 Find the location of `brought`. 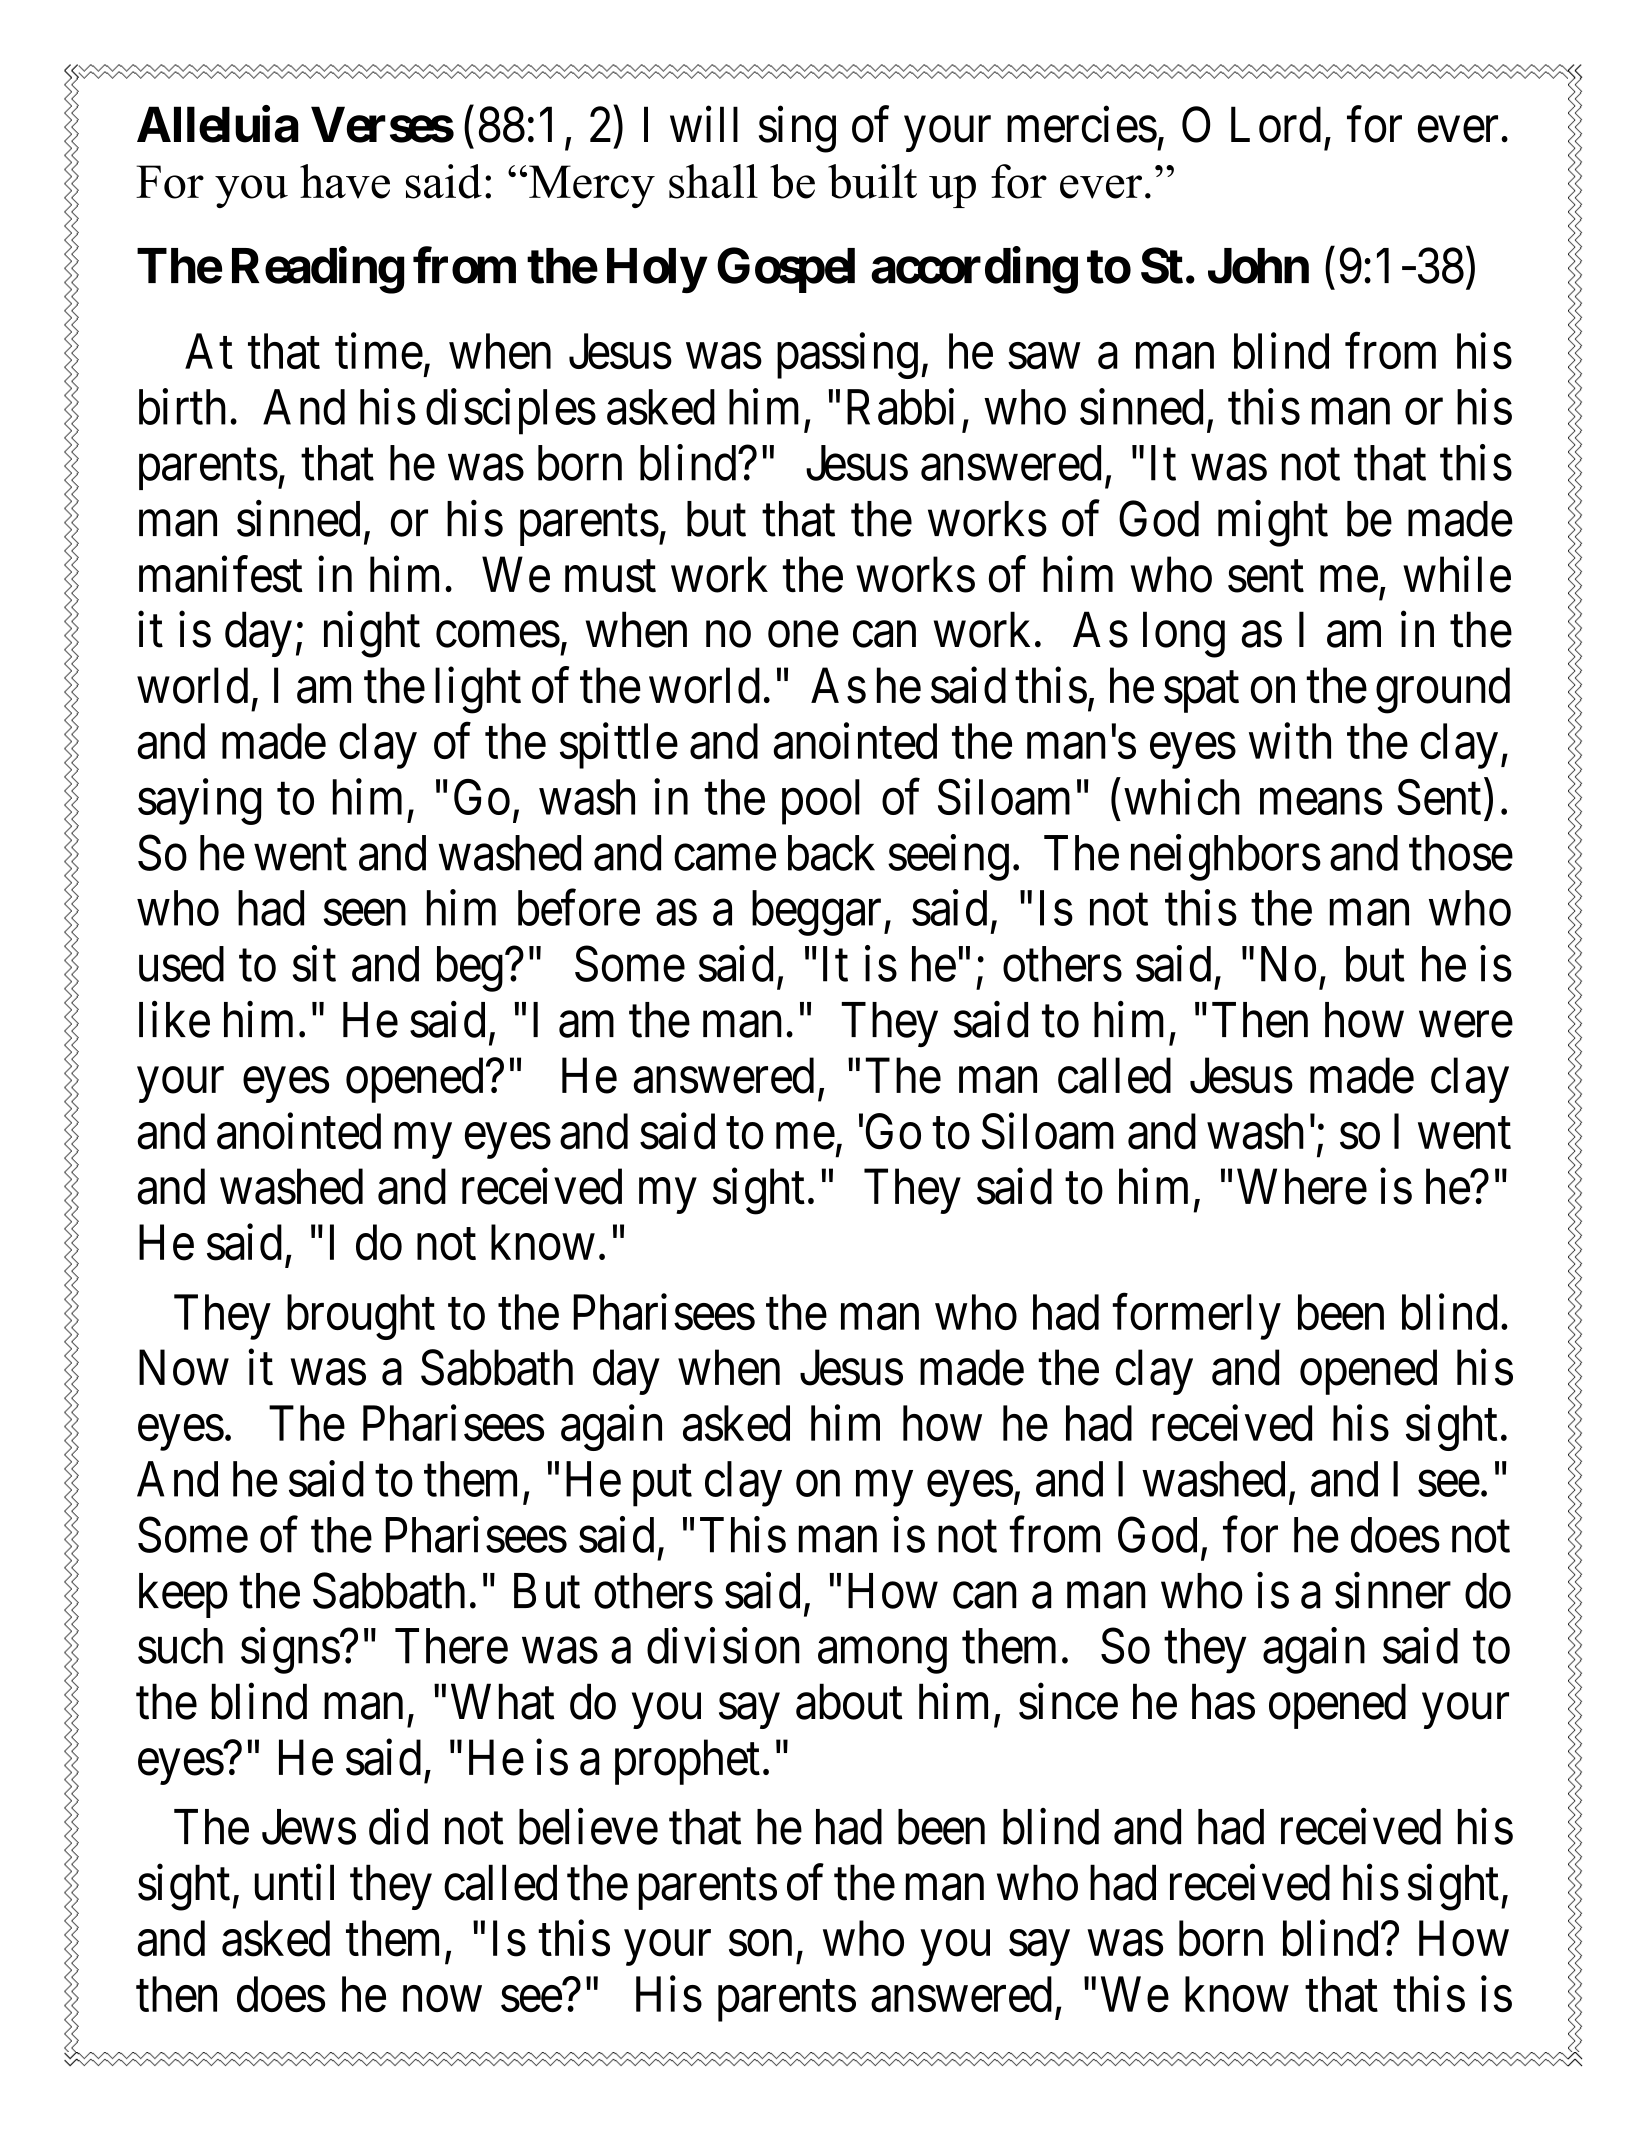

brought is located at coordinates (361, 1317).
